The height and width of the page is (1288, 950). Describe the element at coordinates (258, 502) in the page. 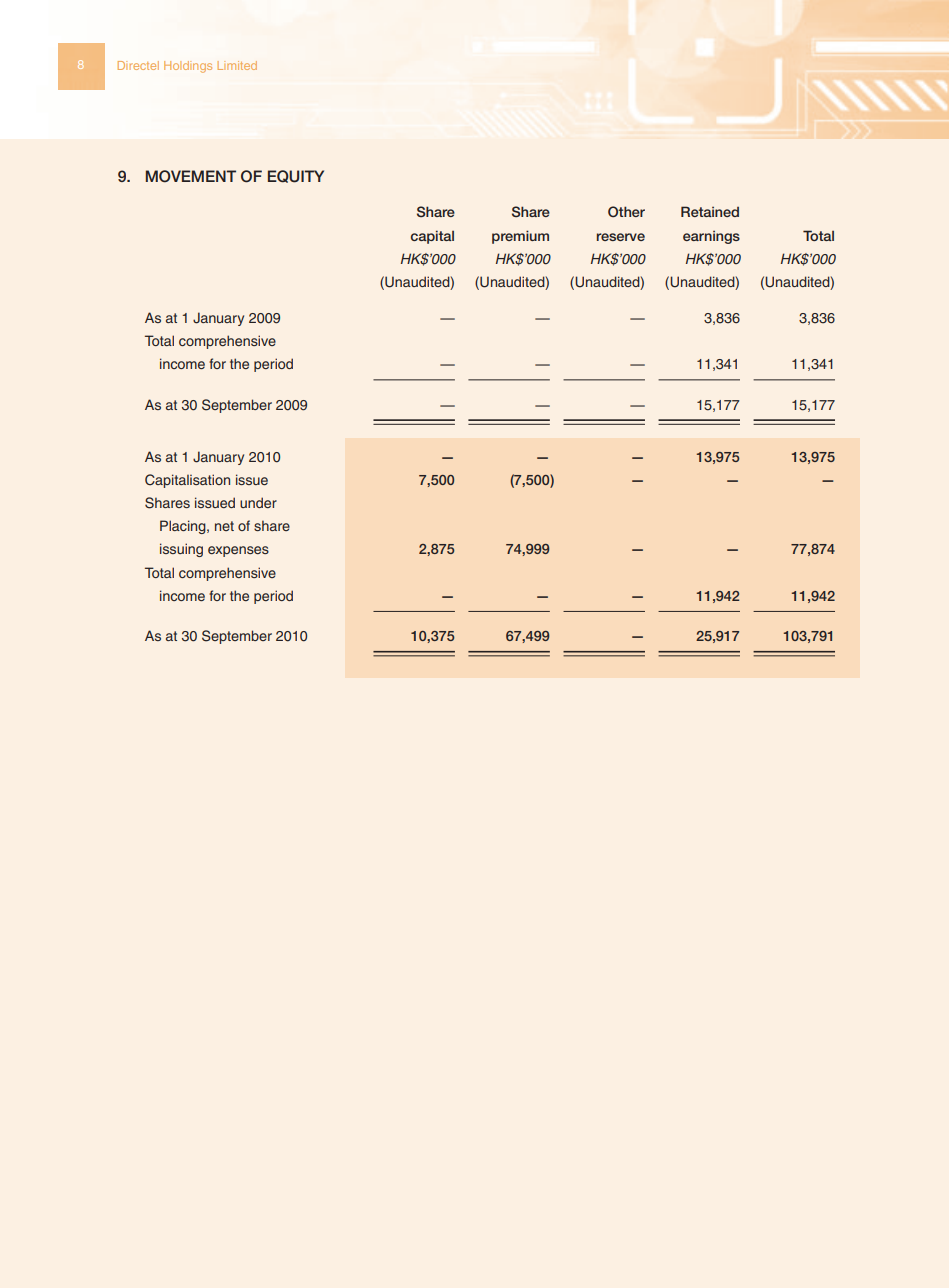

I see `under` at that location.
